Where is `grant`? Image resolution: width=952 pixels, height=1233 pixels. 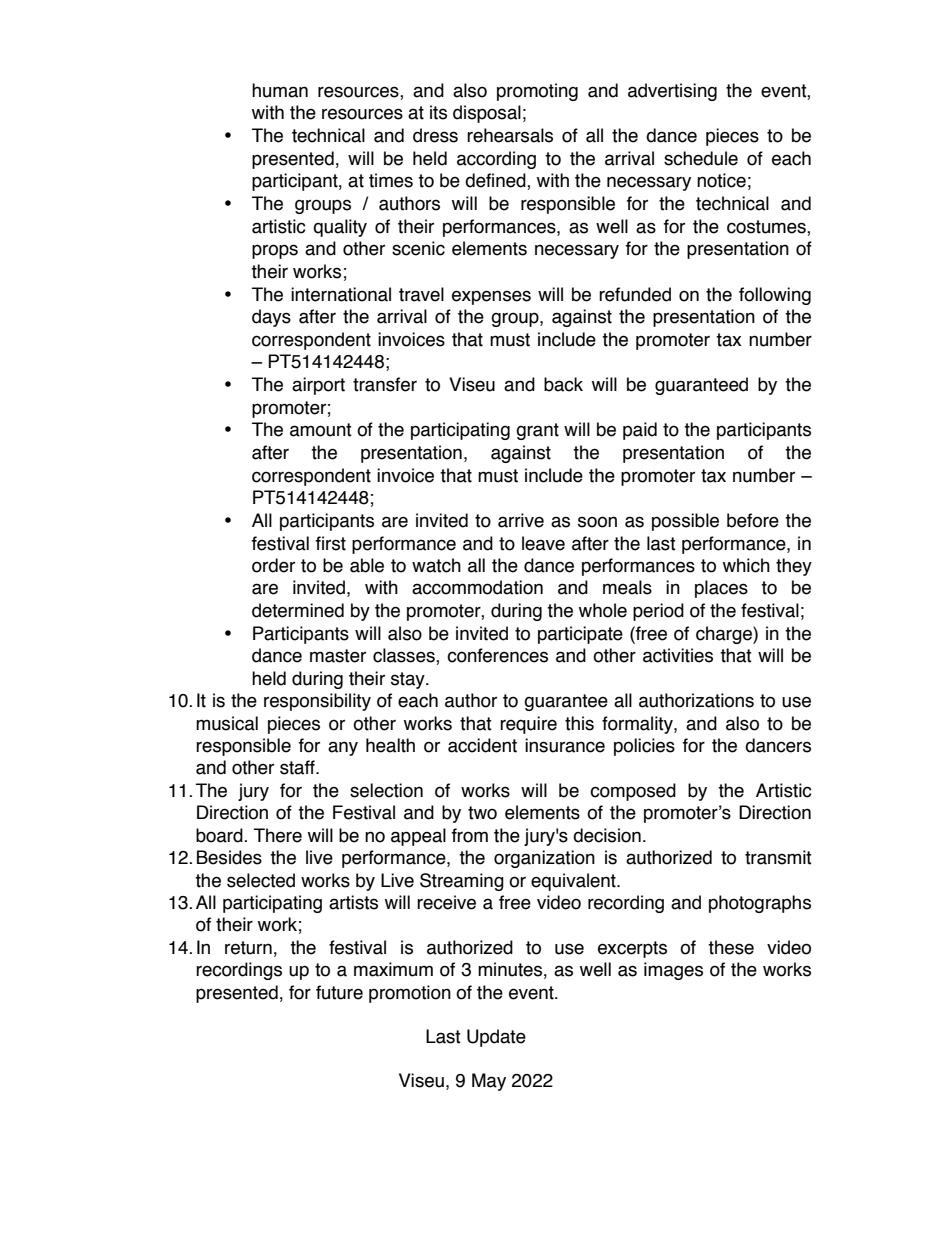
grant is located at coordinates (537, 431).
